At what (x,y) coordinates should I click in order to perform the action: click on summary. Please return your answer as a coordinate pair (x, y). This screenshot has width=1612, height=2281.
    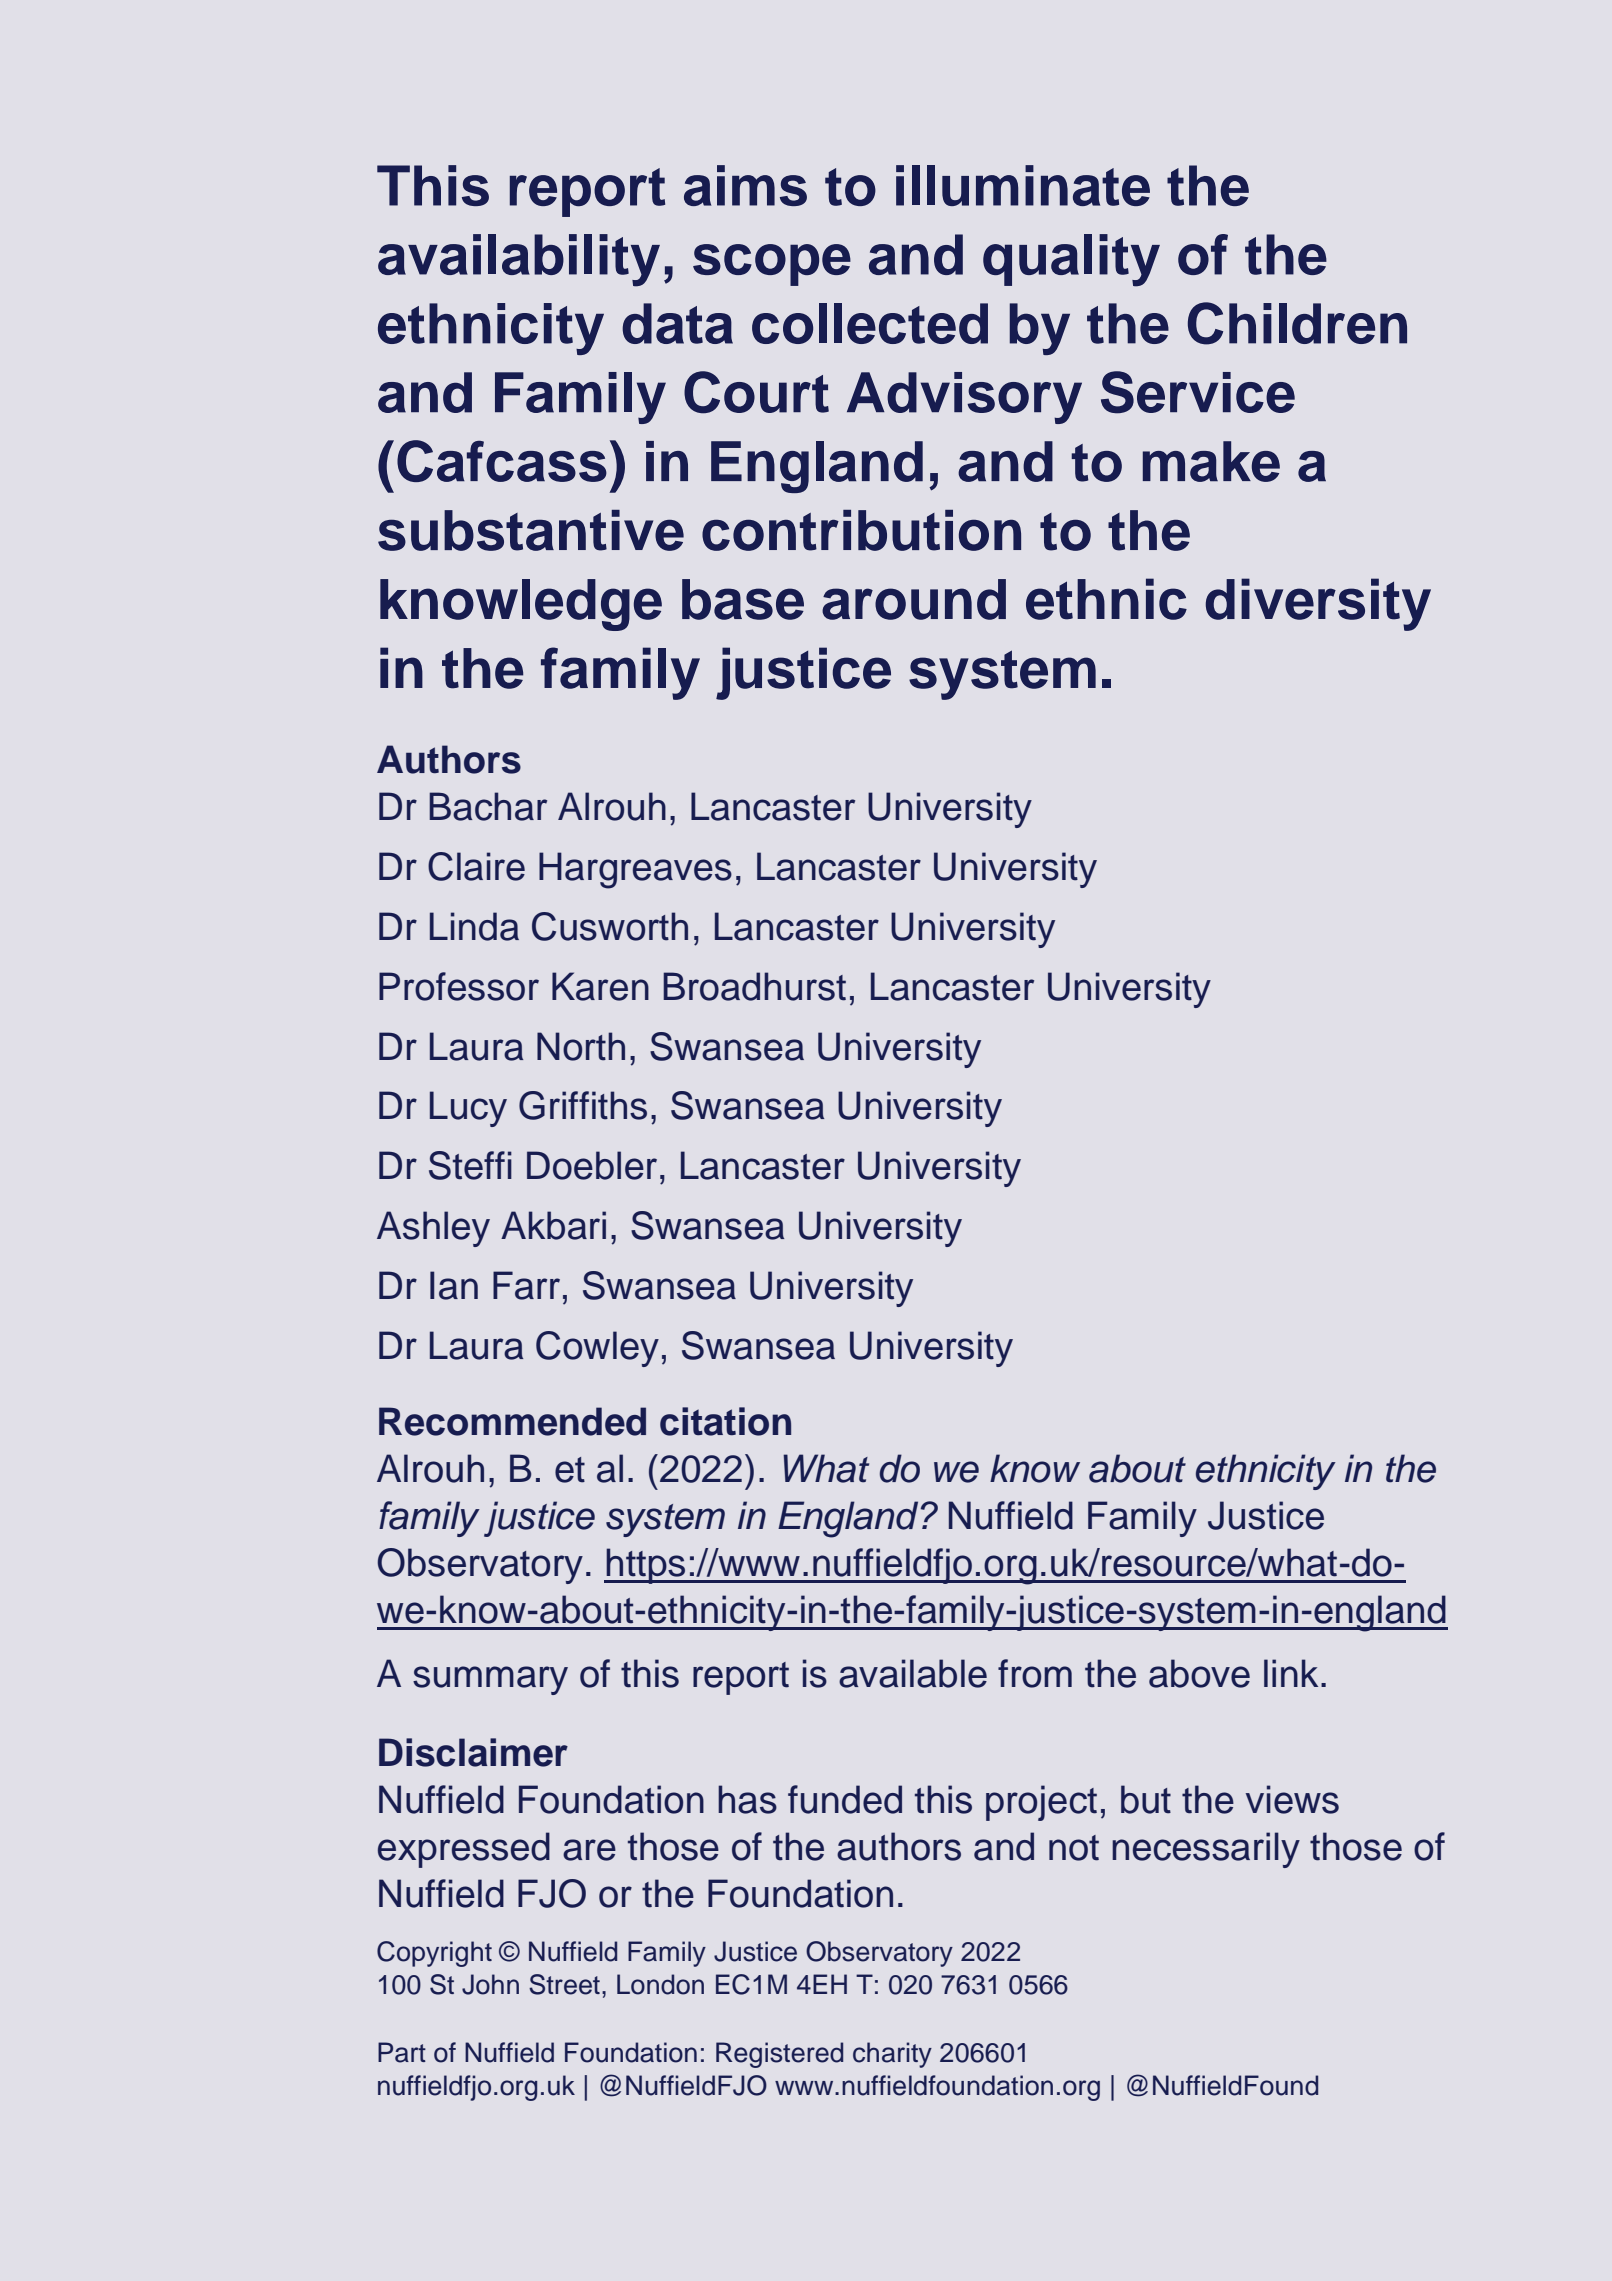
    Looking at the image, I should click on (490, 1680).
